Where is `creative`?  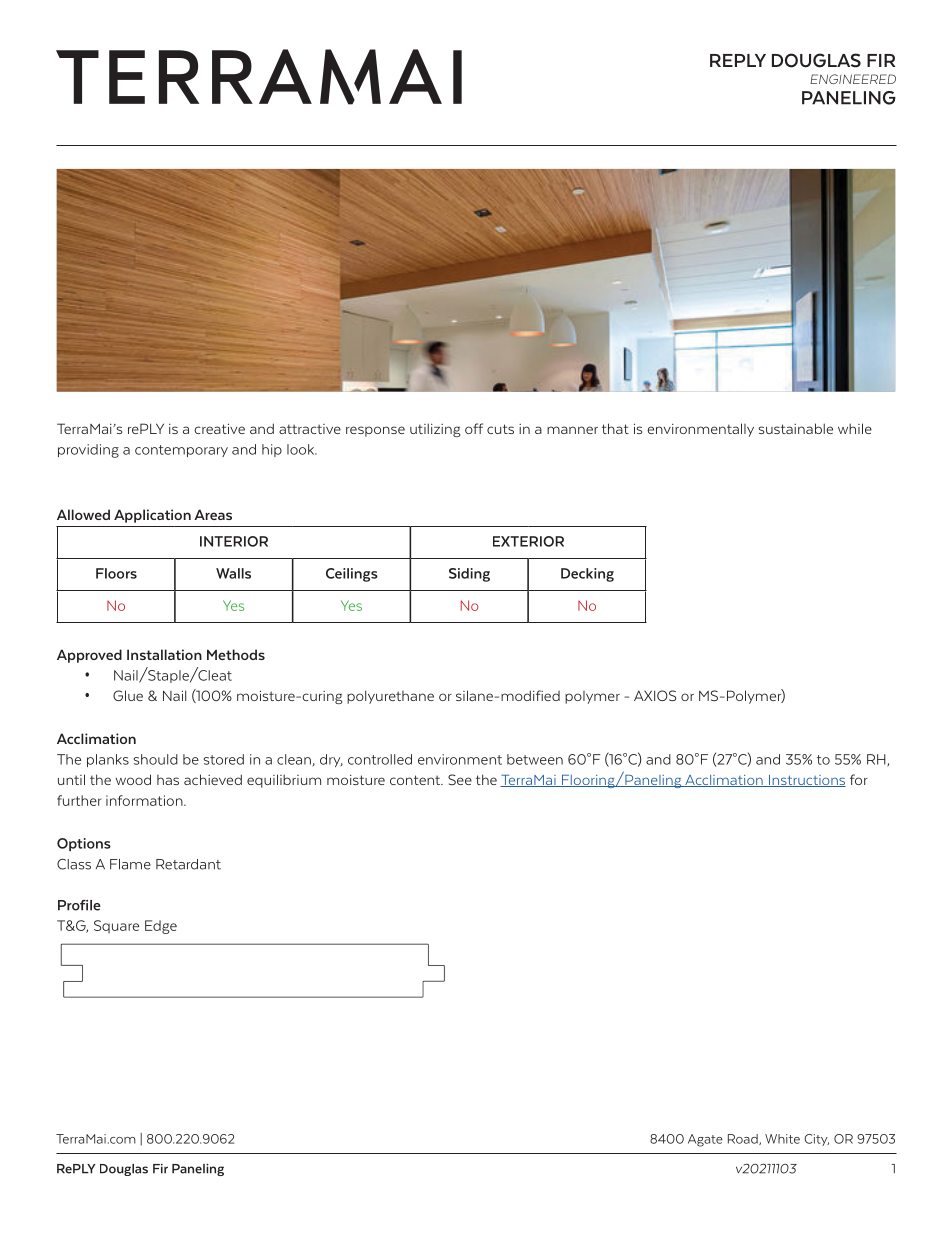 creative is located at coordinates (219, 428).
